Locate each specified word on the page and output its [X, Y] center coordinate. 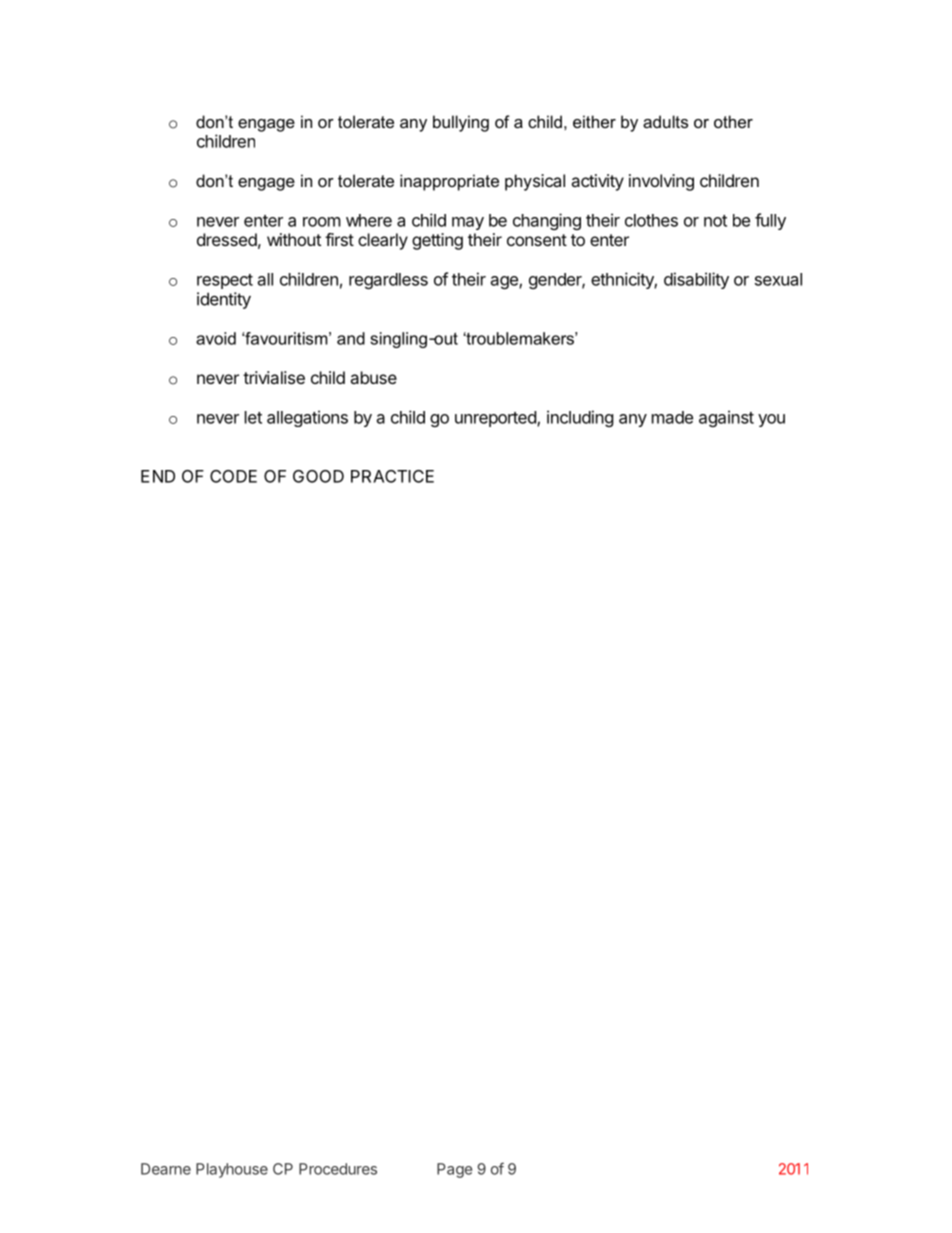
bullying [461, 123]
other [733, 121]
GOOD [318, 476]
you [771, 420]
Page [454, 1170]
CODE [233, 476]
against [726, 418]
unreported [496, 419]
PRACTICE [392, 476]
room [322, 222]
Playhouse [232, 1170]
